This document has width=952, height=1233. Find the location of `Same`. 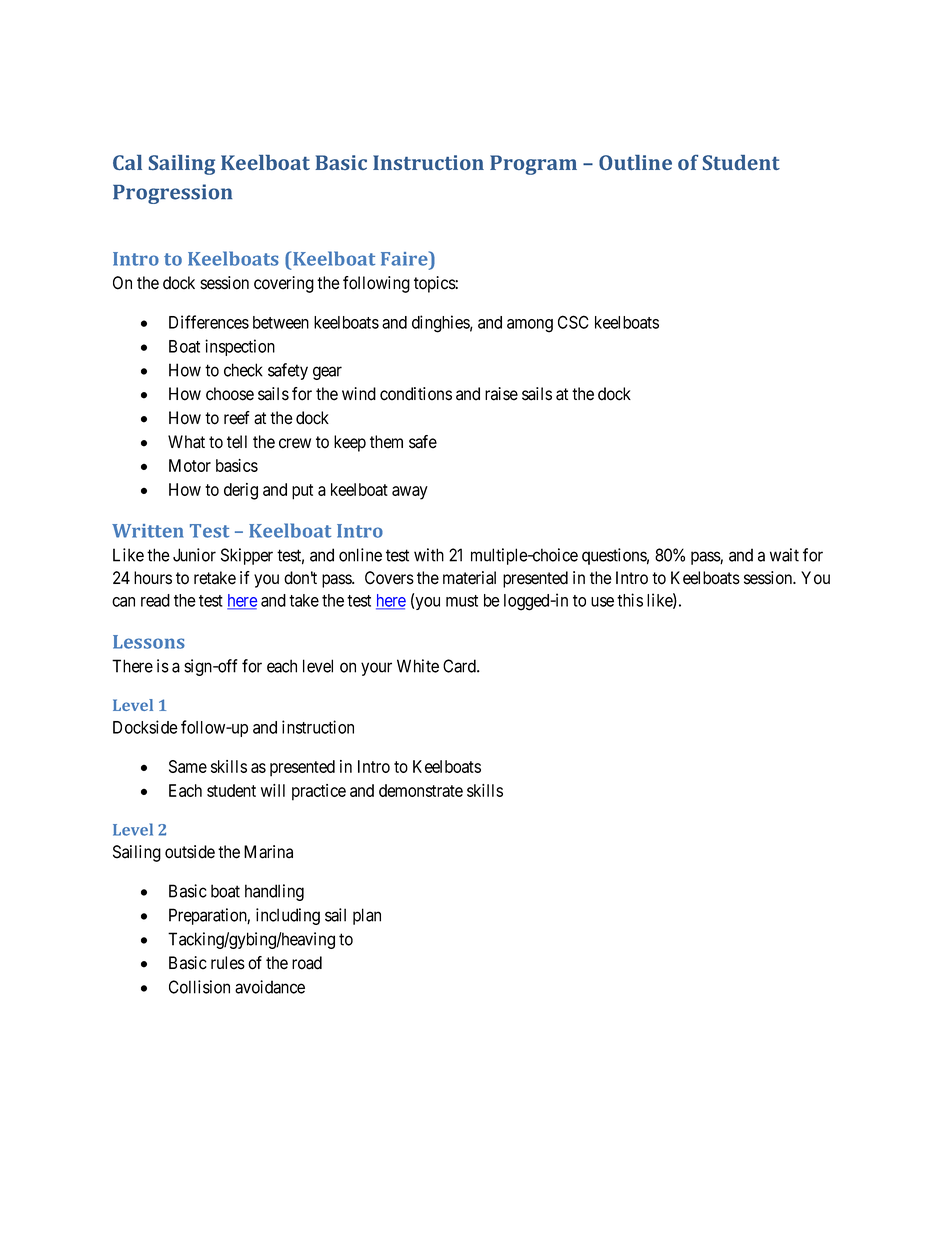

Same is located at coordinates (188, 766).
